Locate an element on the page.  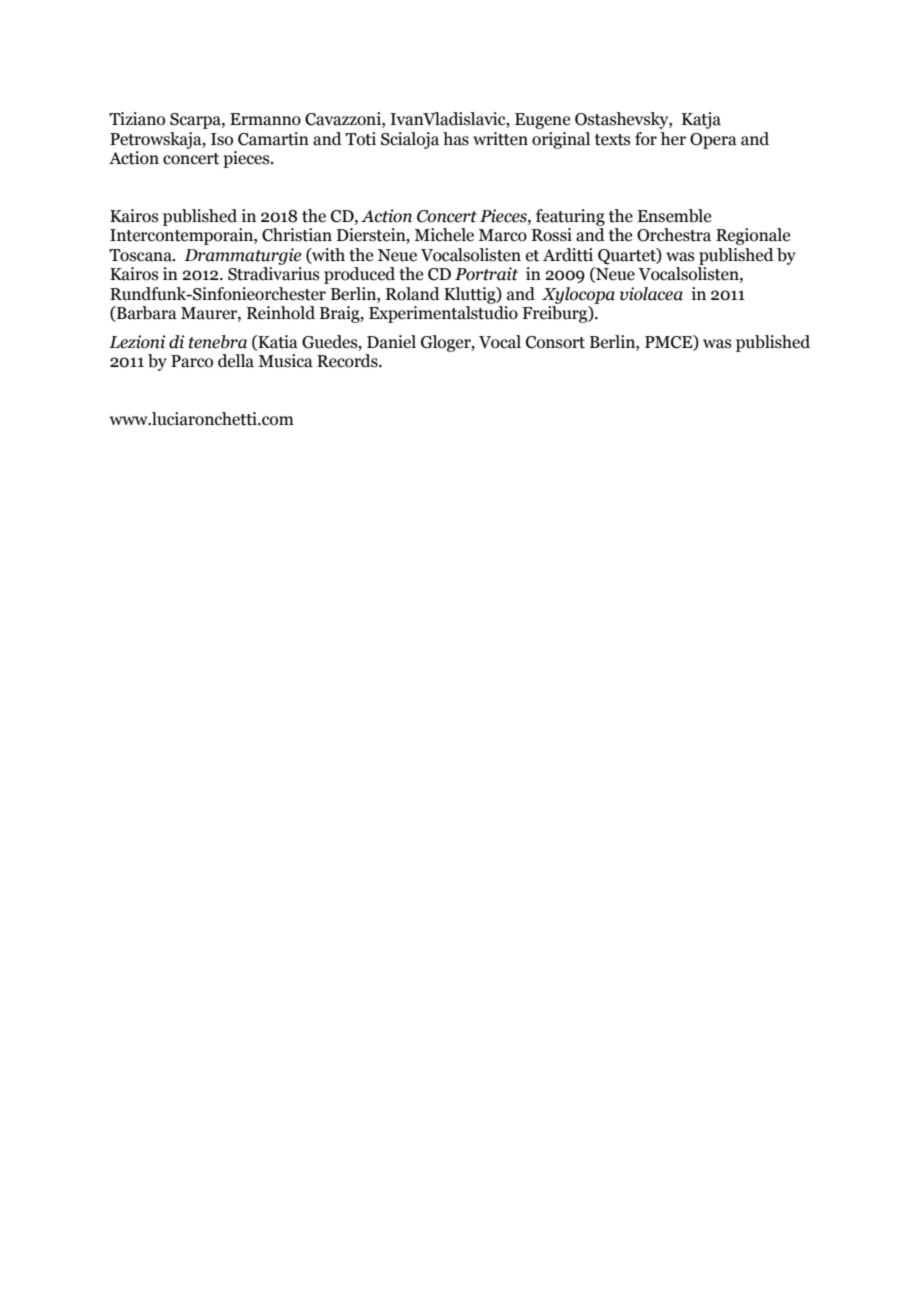
written is located at coordinates (500, 139).
